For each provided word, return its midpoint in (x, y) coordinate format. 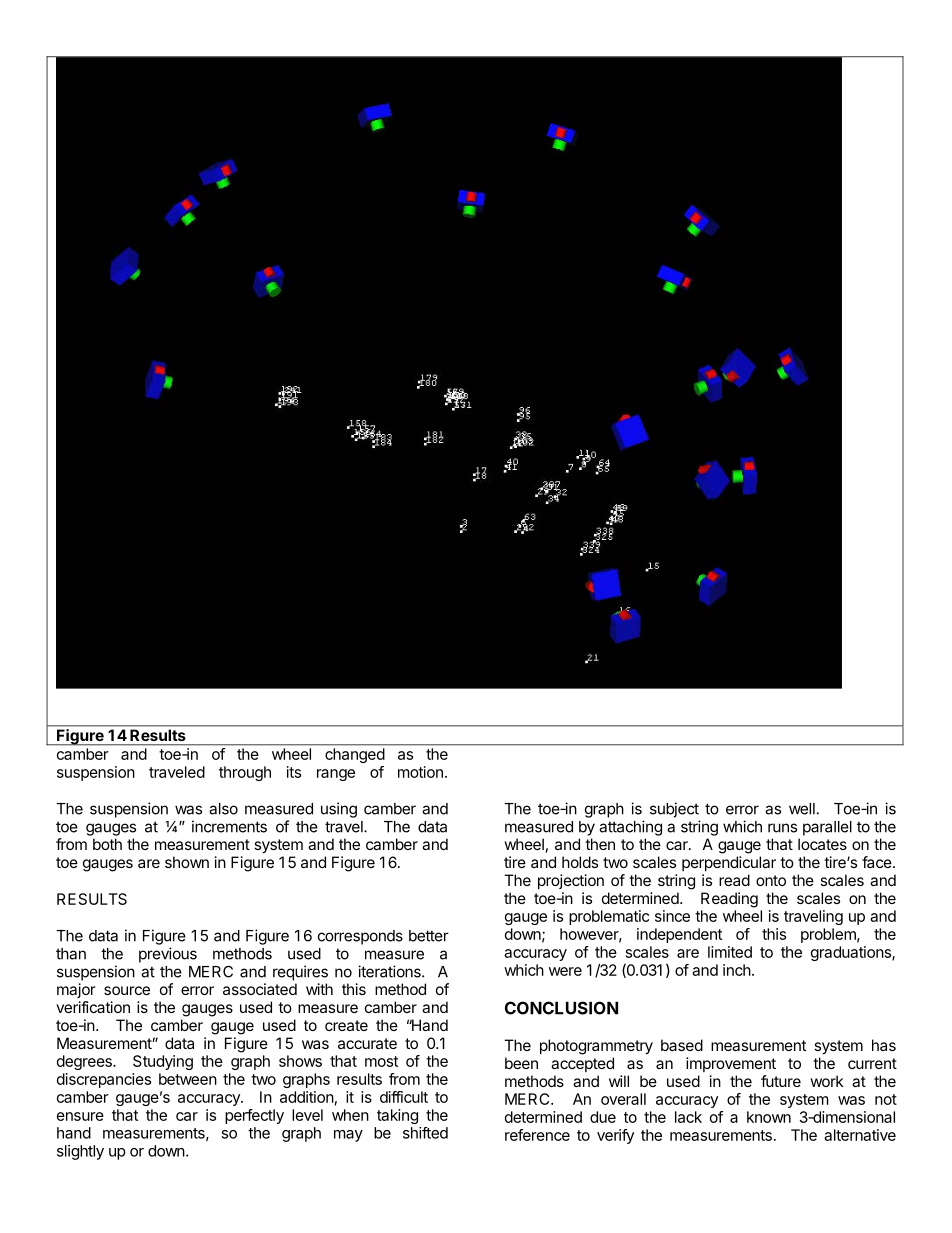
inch (737, 970)
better (429, 936)
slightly (80, 1152)
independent (679, 935)
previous (168, 955)
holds (580, 862)
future (781, 1081)
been (521, 1063)
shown (187, 862)
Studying (163, 1062)
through (245, 773)
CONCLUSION (561, 1008)
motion (420, 772)
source (127, 990)
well (802, 809)
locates (822, 844)
